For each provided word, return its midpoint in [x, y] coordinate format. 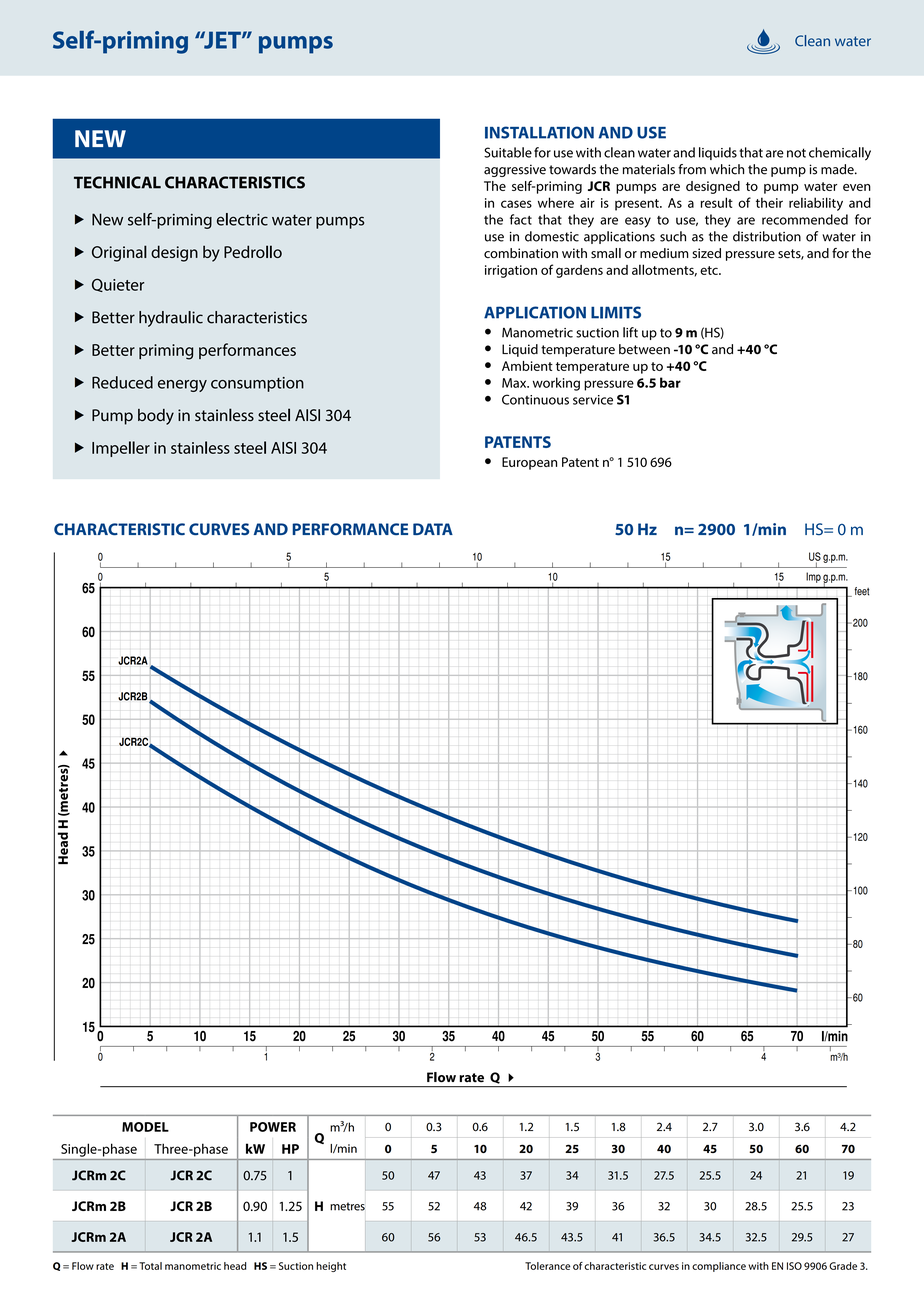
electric [242, 219]
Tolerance [547, 1266]
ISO [794, 1266]
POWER [273, 1127]
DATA [433, 529]
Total [150, 1266]
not [796, 153]
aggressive [515, 170]
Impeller [121, 449]
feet [862, 591]
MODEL [145, 1127]
